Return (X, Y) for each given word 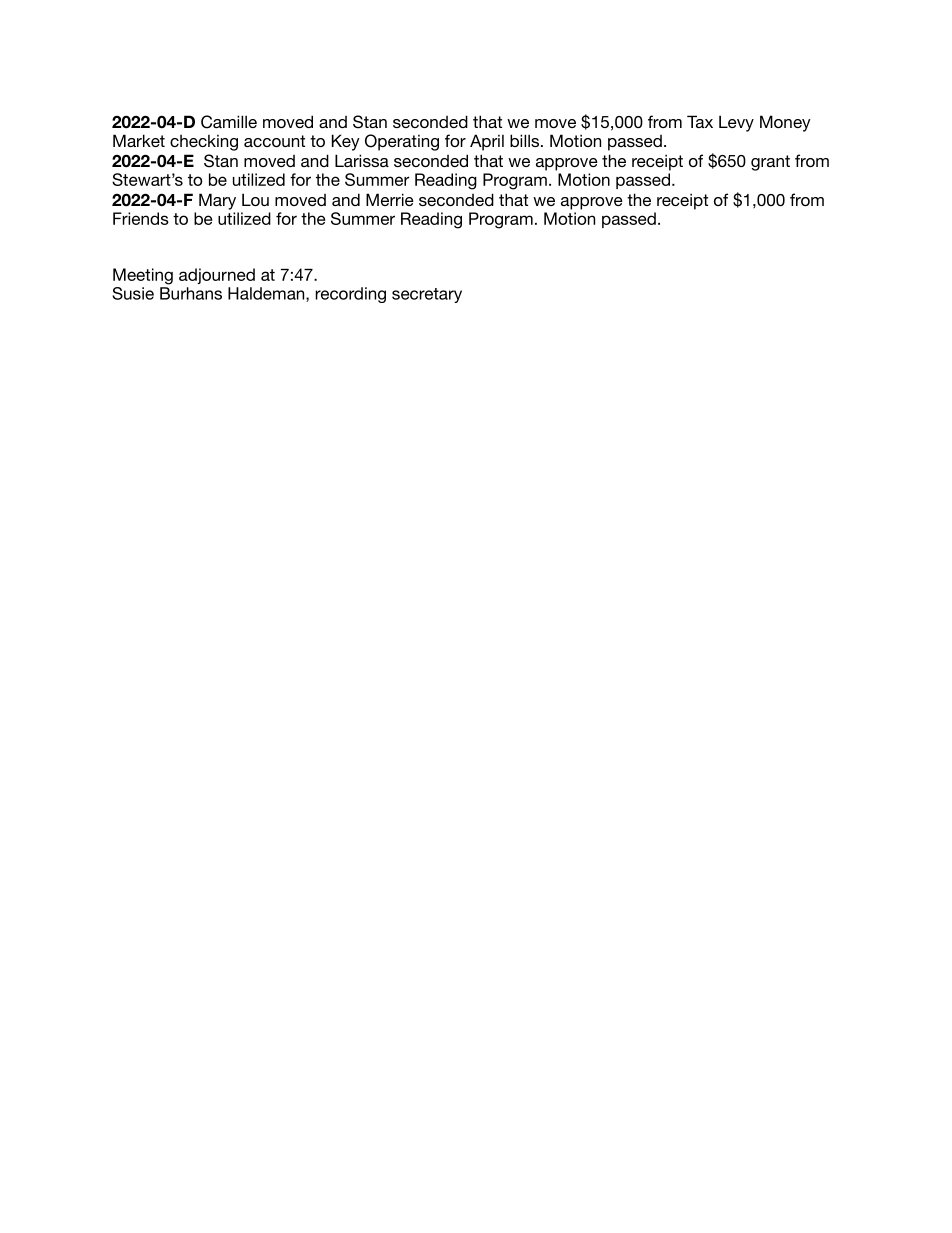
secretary (427, 295)
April (487, 142)
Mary (217, 201)
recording (350, 295)
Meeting (143, 276)
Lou (255, 199)
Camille (229, 122)
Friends (141, 218)
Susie (133, 293)
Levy (736, 123)
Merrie (390, 199)
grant (770, 163)
